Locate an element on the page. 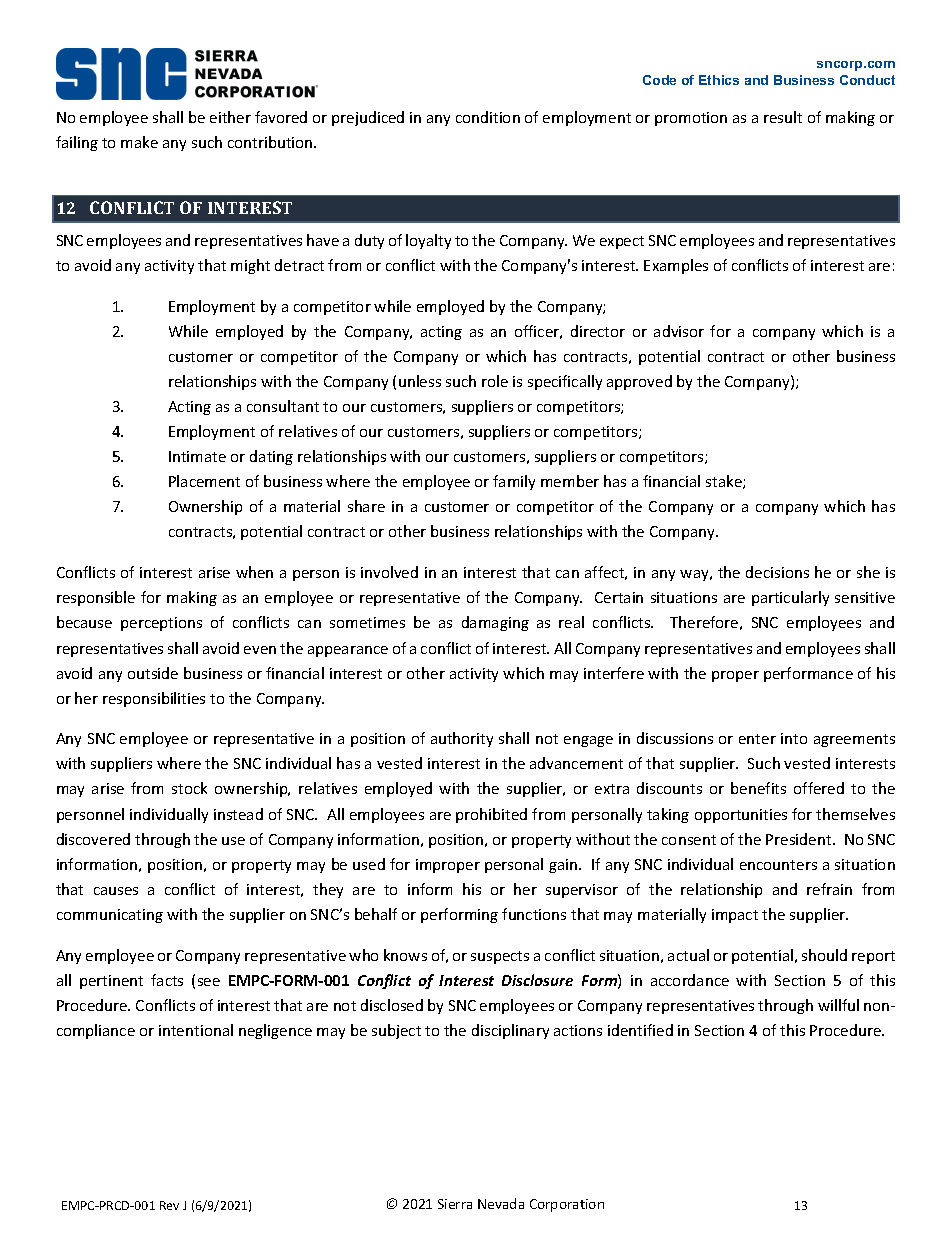 Image resolution: width=952 pixels, height=1233 pixels. Sierra is located at coordinates (455, 1204).
